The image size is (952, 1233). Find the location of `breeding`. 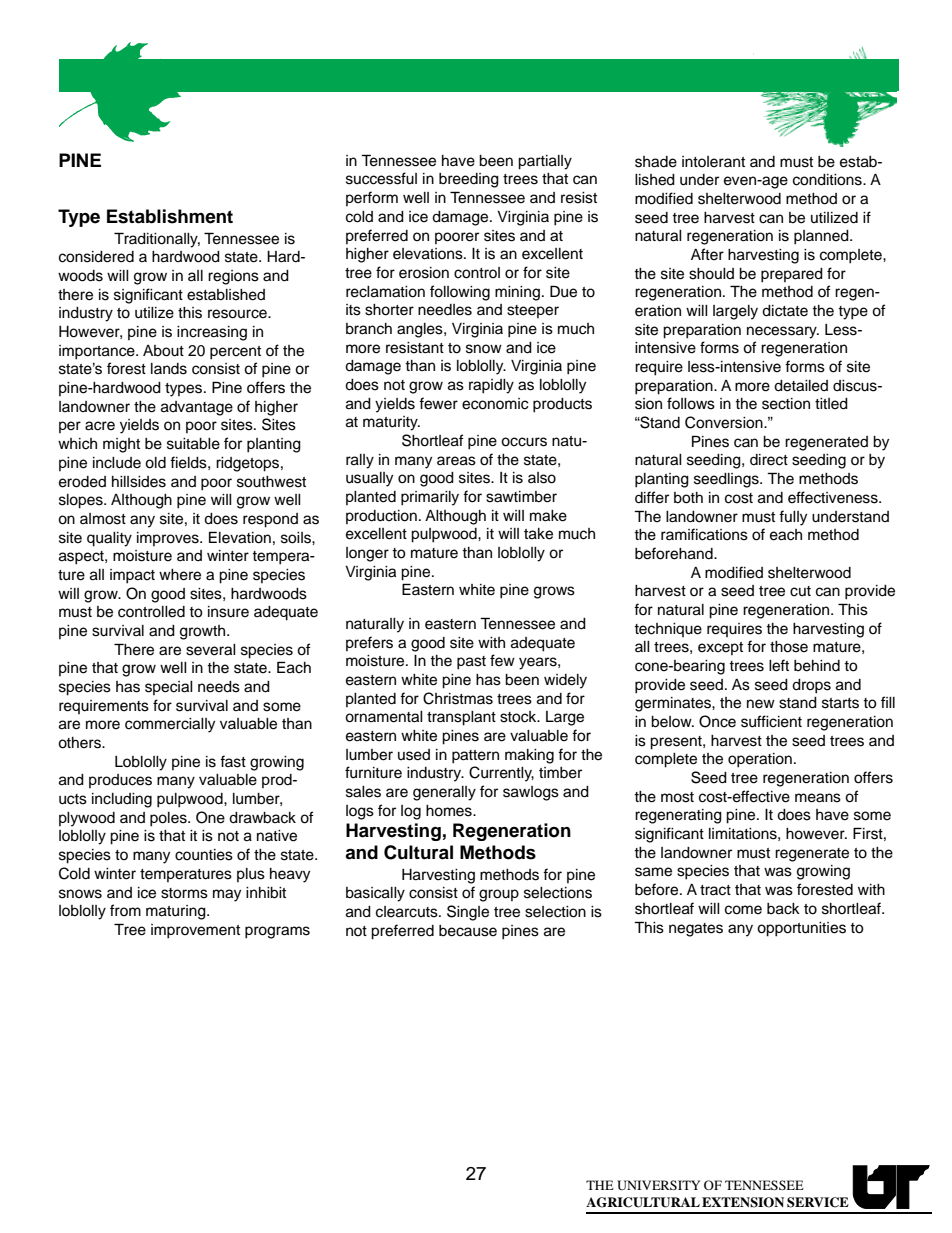

breeding is located at coordinates (469, 180).
